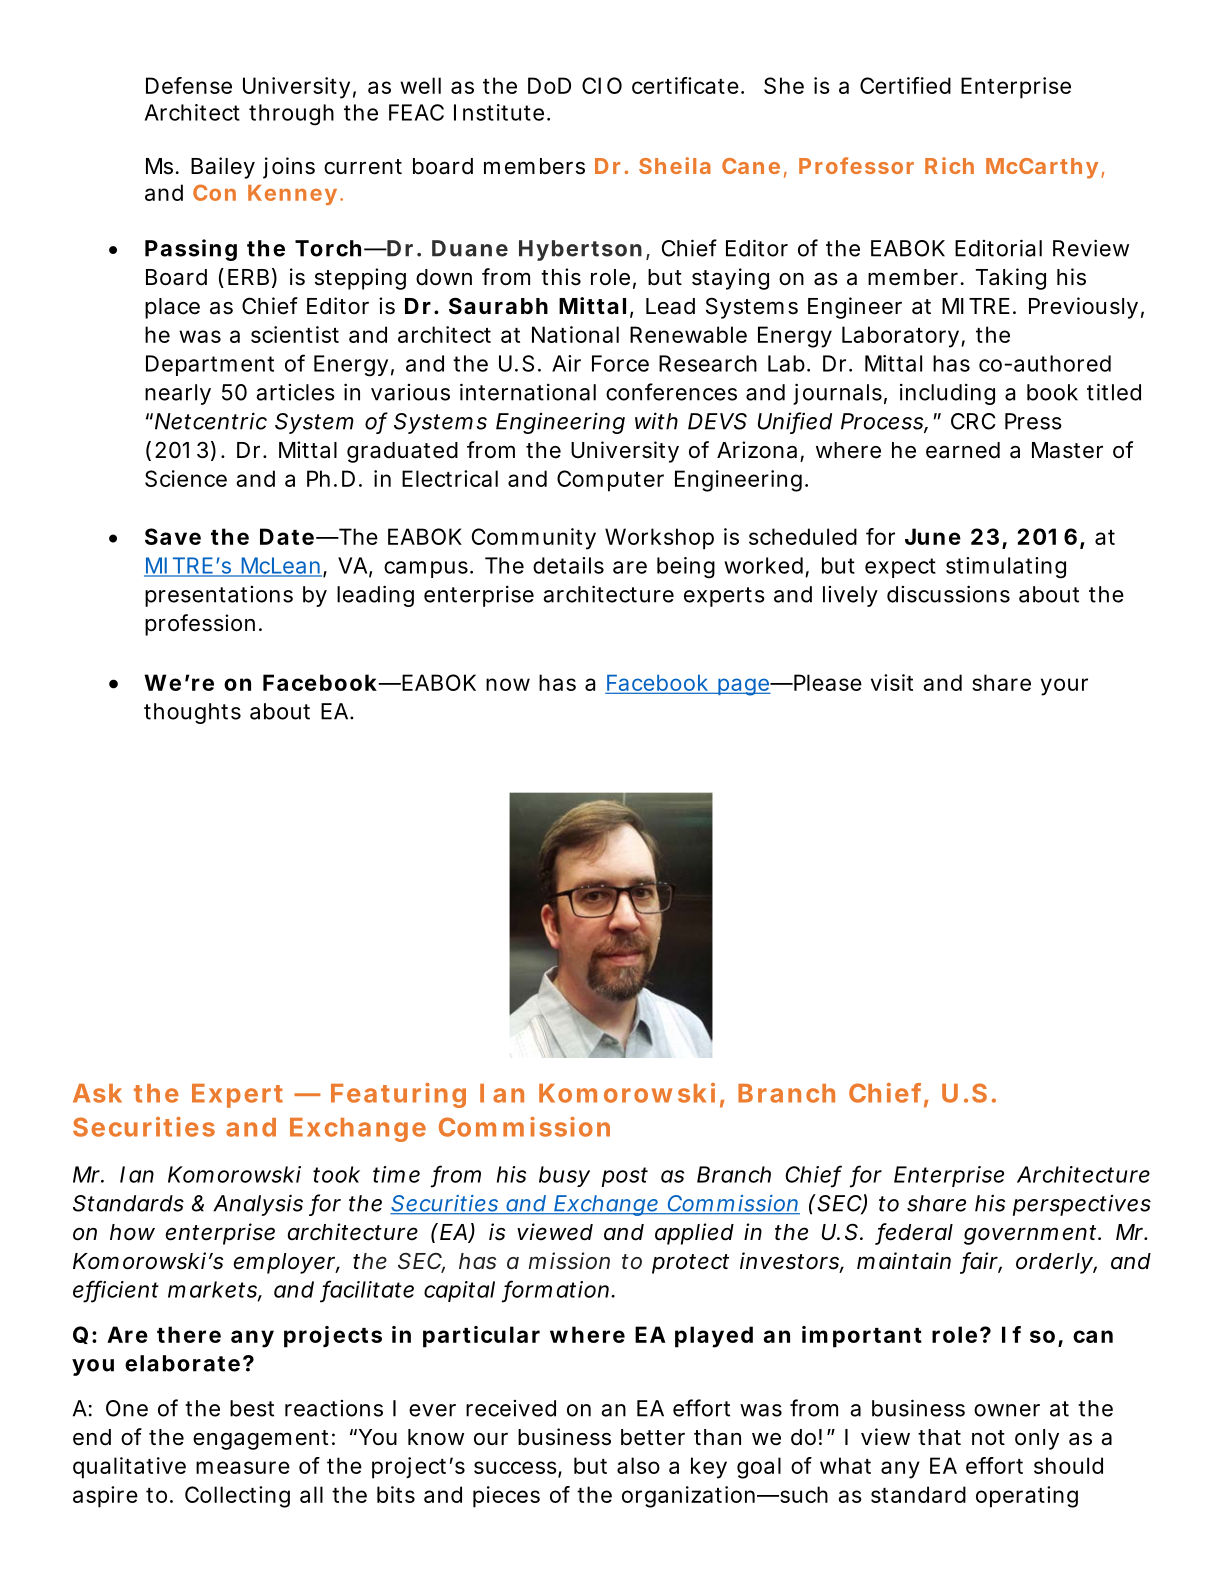 This screenshot has width=1223, height=1583. Describe the element at coordinates (949, 165) in the screenshot. I see `Rich` at that location.
